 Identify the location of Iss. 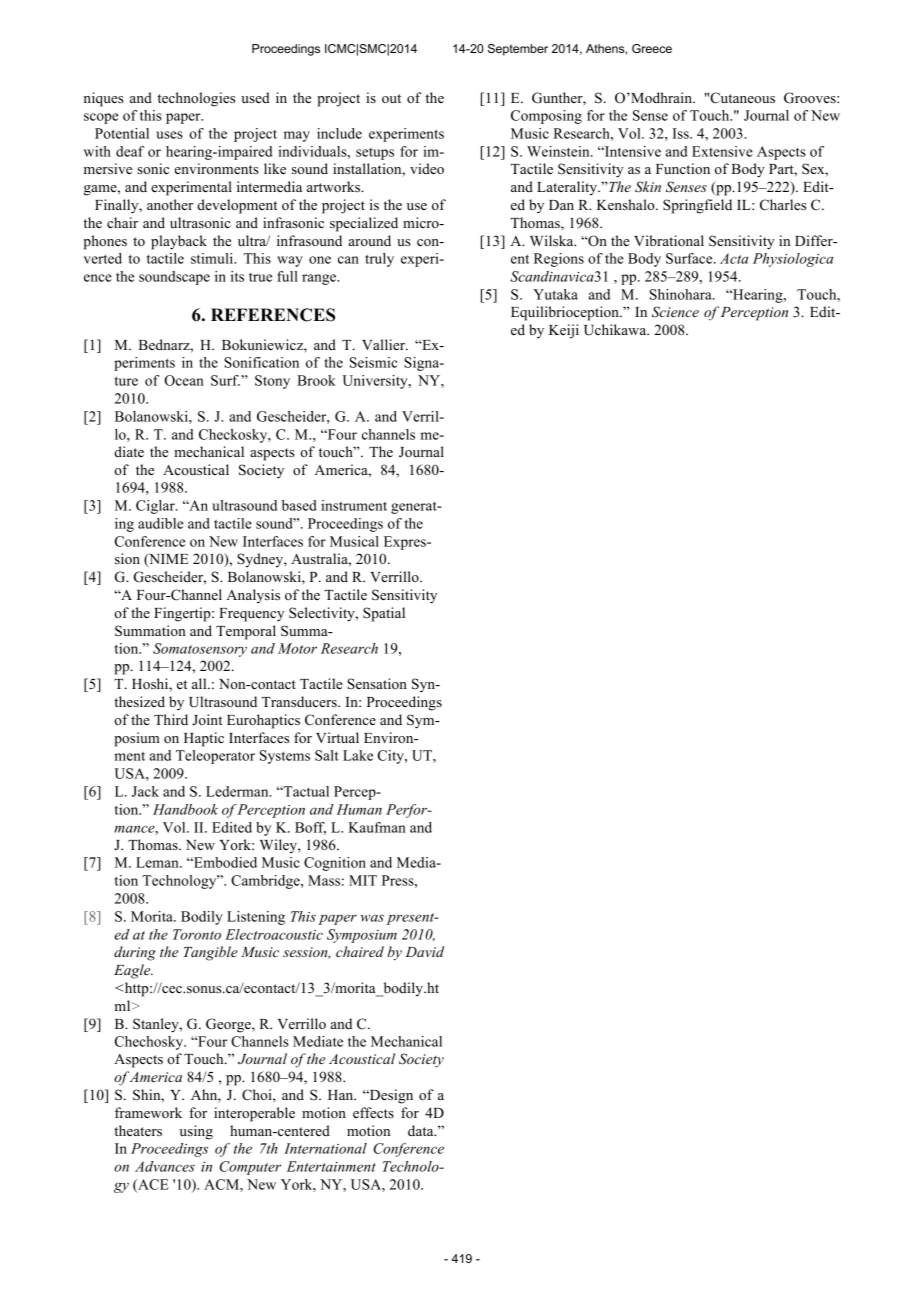
(682, 133).
